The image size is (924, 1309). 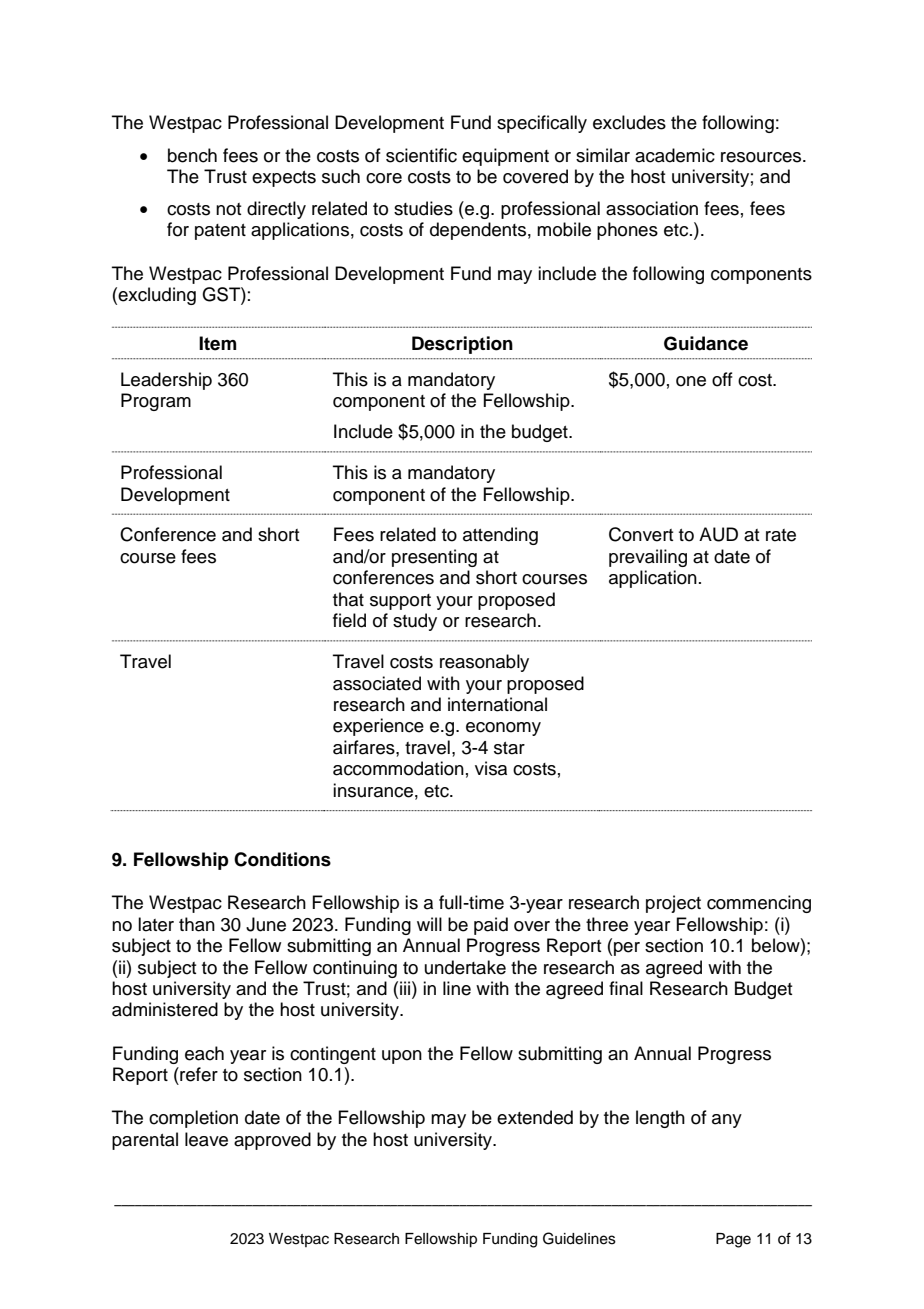 What do you see at coordinates (675, 155) in the screenshot?
I see `academic` at bounding box center [675, 155].
